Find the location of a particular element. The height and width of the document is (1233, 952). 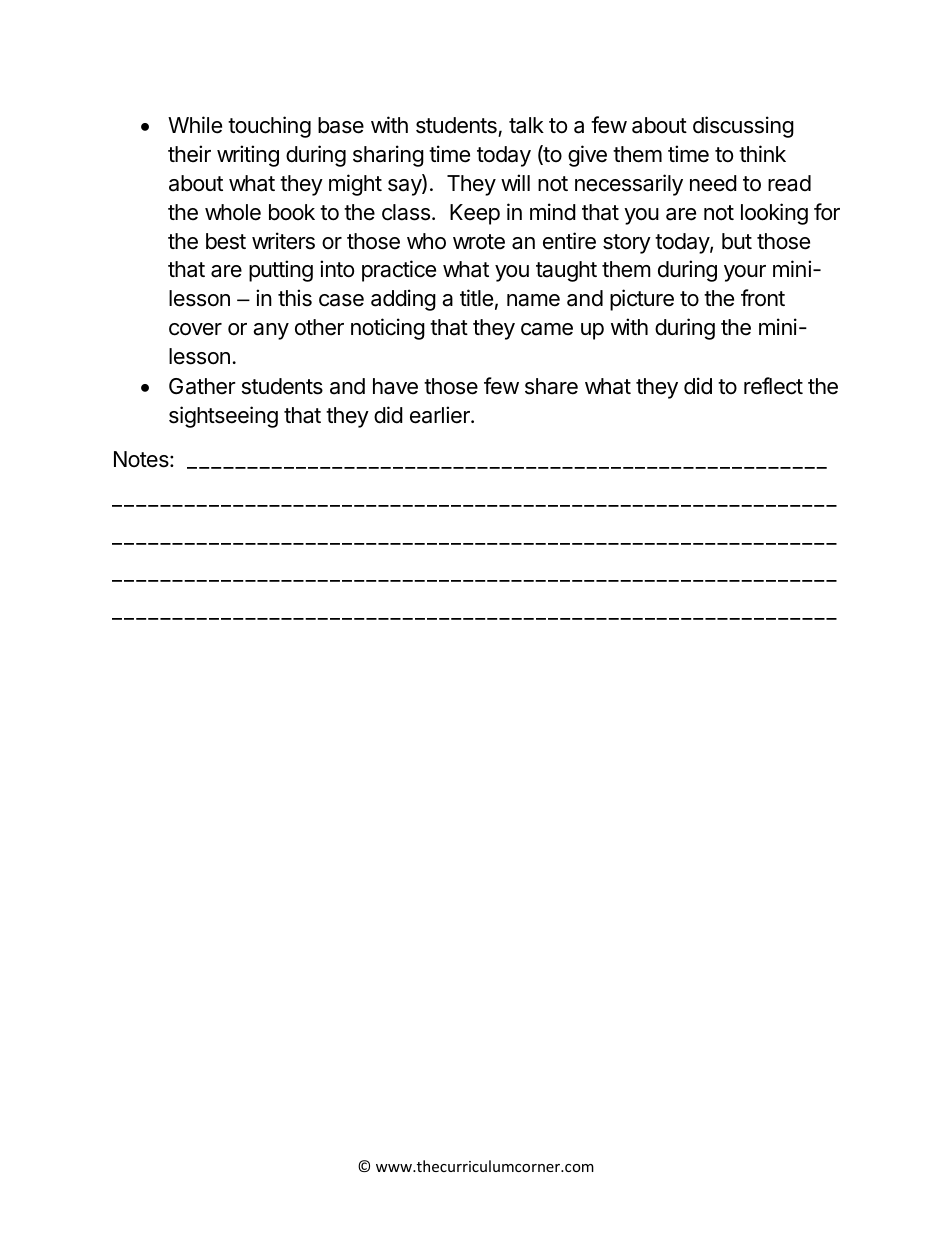

touching is located at coordinates (269, 127).
